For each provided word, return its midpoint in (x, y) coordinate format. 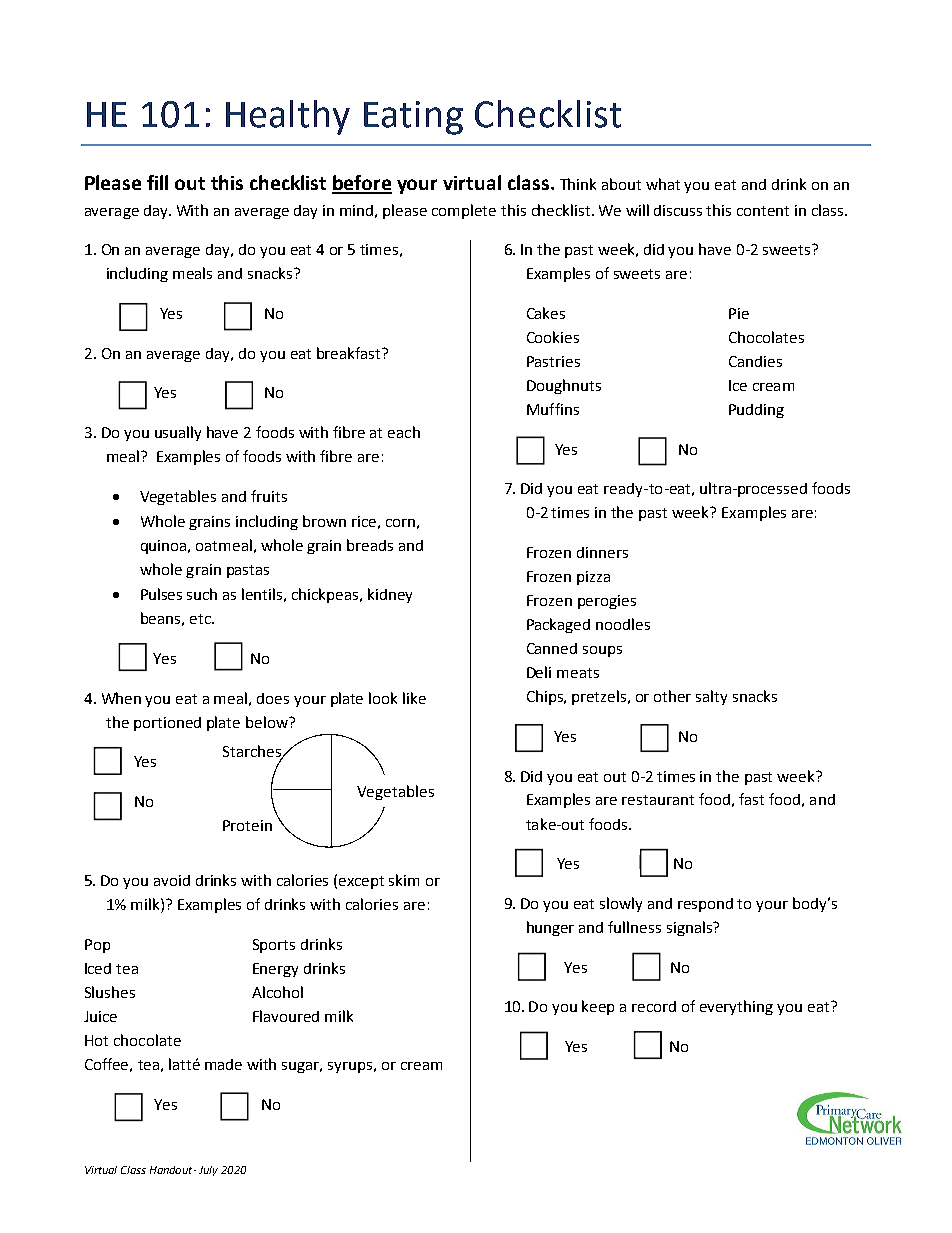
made (223, 1064)
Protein (247, 825)
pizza (593, 578)
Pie (739, 313)
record (654, 1006)
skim (404, 880)
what (663, 184)
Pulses (161, 594)
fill (157, 182)
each (404, 432)
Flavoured (286, 1016)
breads (370, 545)
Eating (413, 118)
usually (178, 433)
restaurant (658, 800)
